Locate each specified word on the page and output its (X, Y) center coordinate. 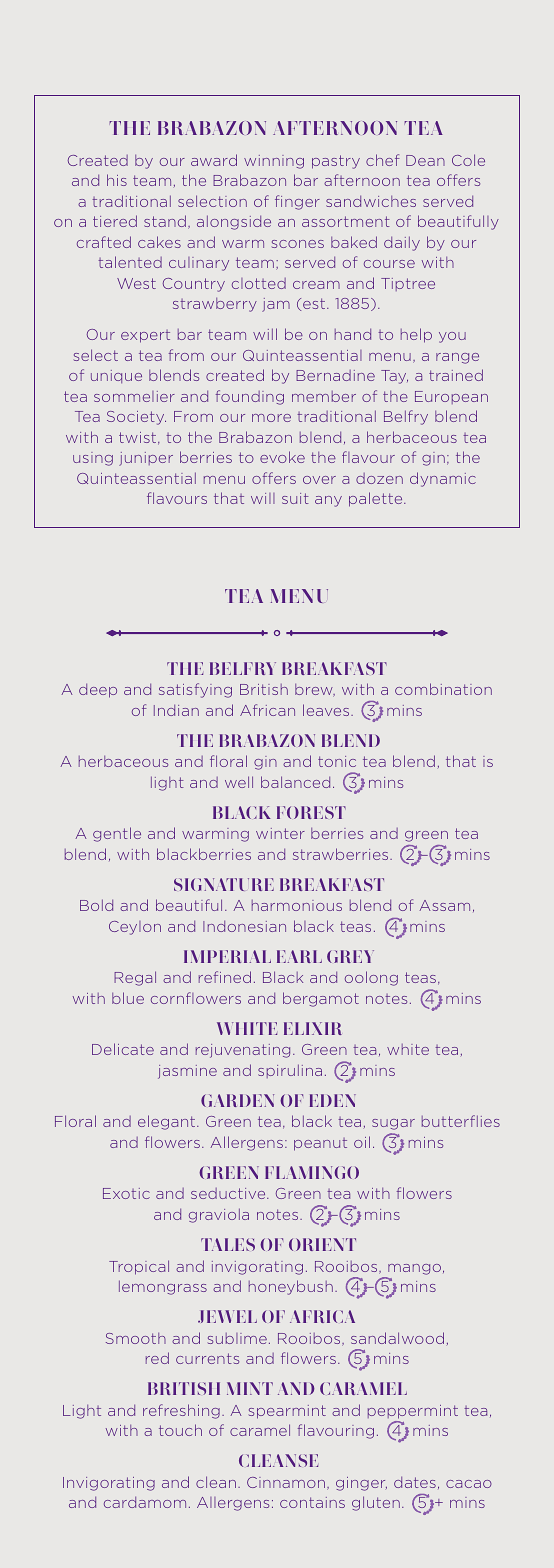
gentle (117, 834)
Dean (425, 160)
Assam (444, 905)
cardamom (145, 1502)
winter (280, 833)
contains (312, 1502)
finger (297, 202)
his (117, 180)
